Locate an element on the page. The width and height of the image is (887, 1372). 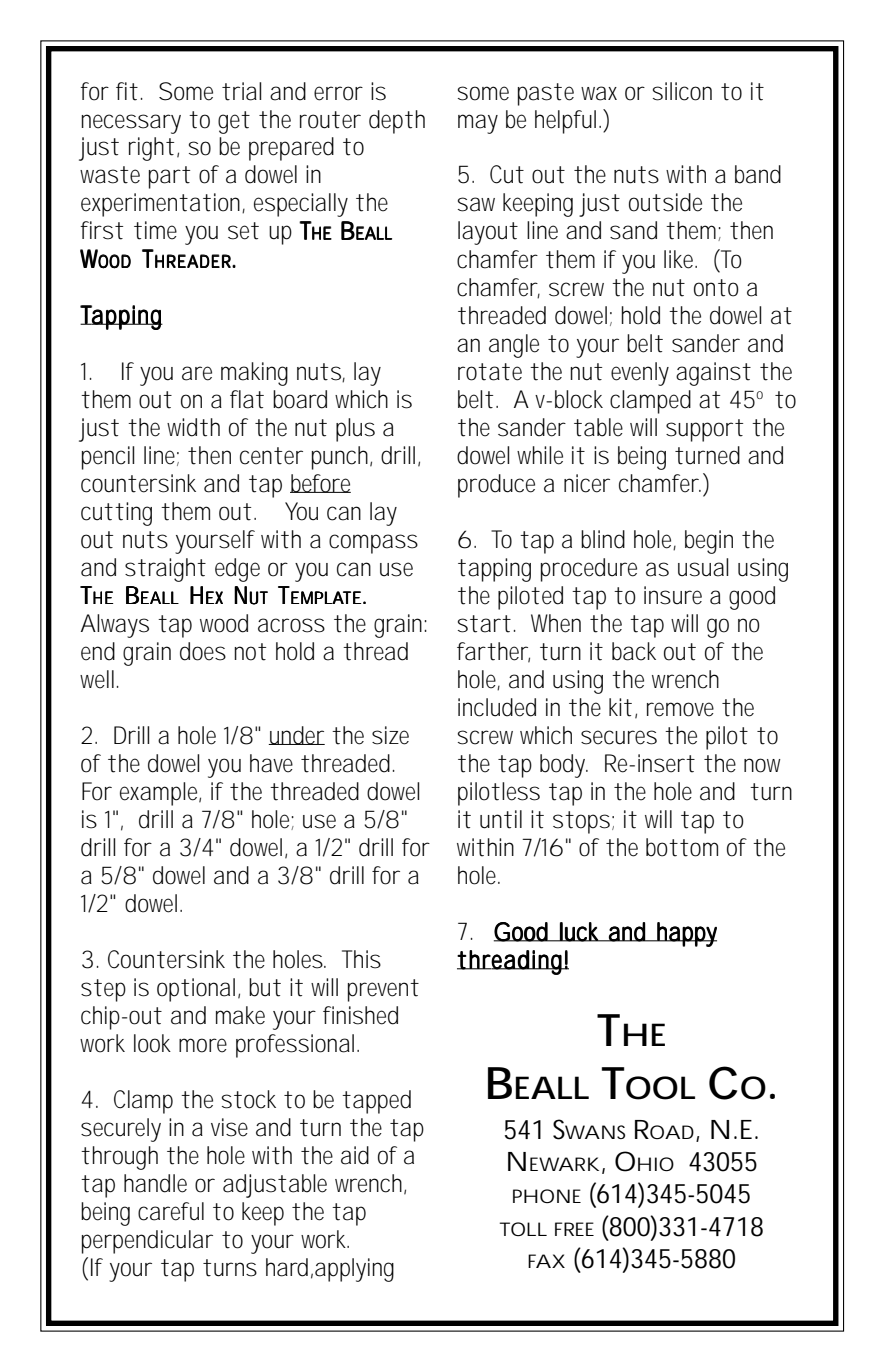
produce is located at coordinates (496, 486).
